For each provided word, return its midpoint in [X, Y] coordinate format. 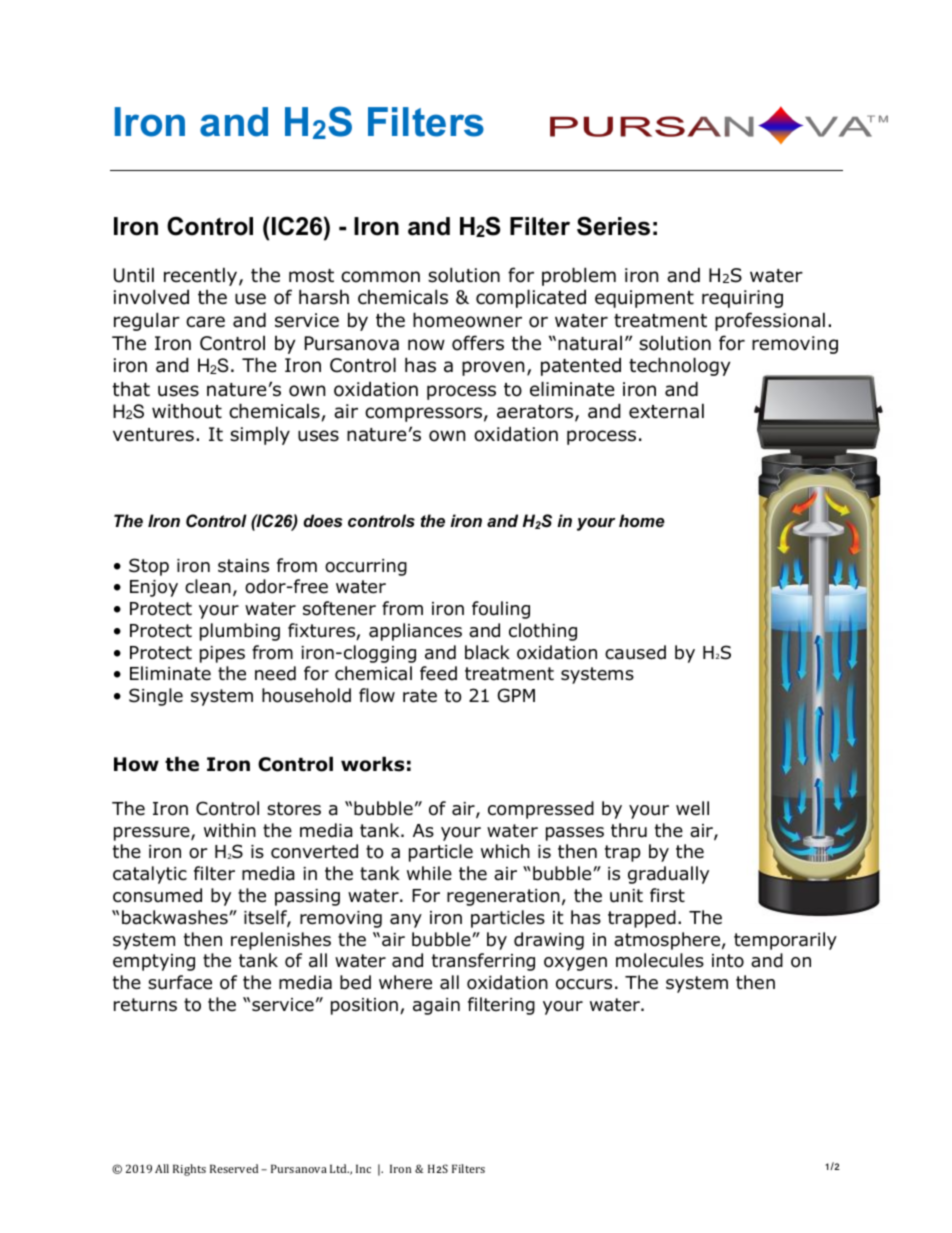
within [230, 830]
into [728, 961]
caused [635, 652]
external [666, 411]
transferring [483, 962]
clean [208, 586]
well [692, 808]
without [187, 411]
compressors [423, 414]
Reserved [234, 1168]
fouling [501, 610]
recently [202, 276]
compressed [541, 810]
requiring [742, 299]
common [380, 277]
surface [180, 982]
